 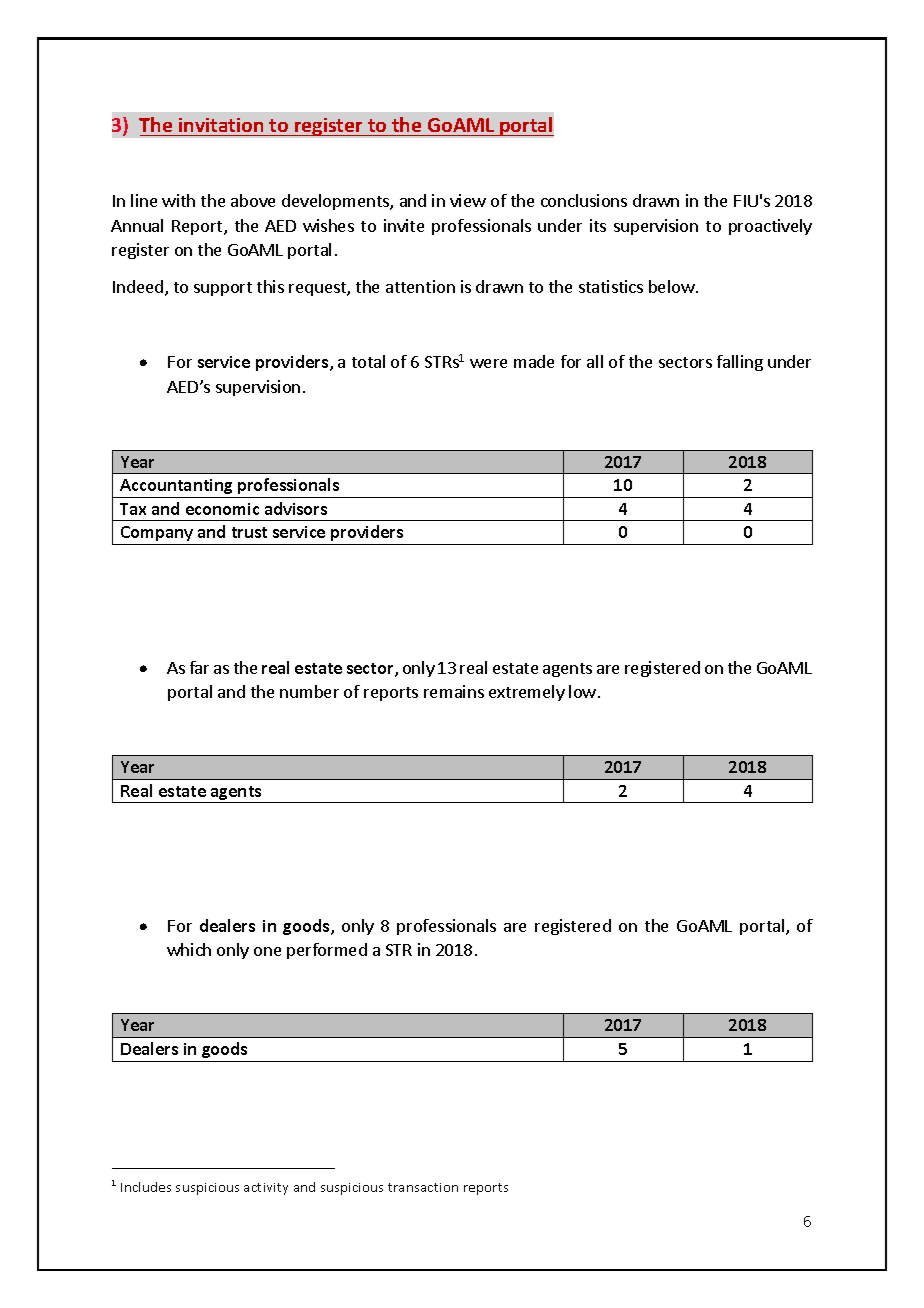 I want to click on far, so click(x=199, y=667).
